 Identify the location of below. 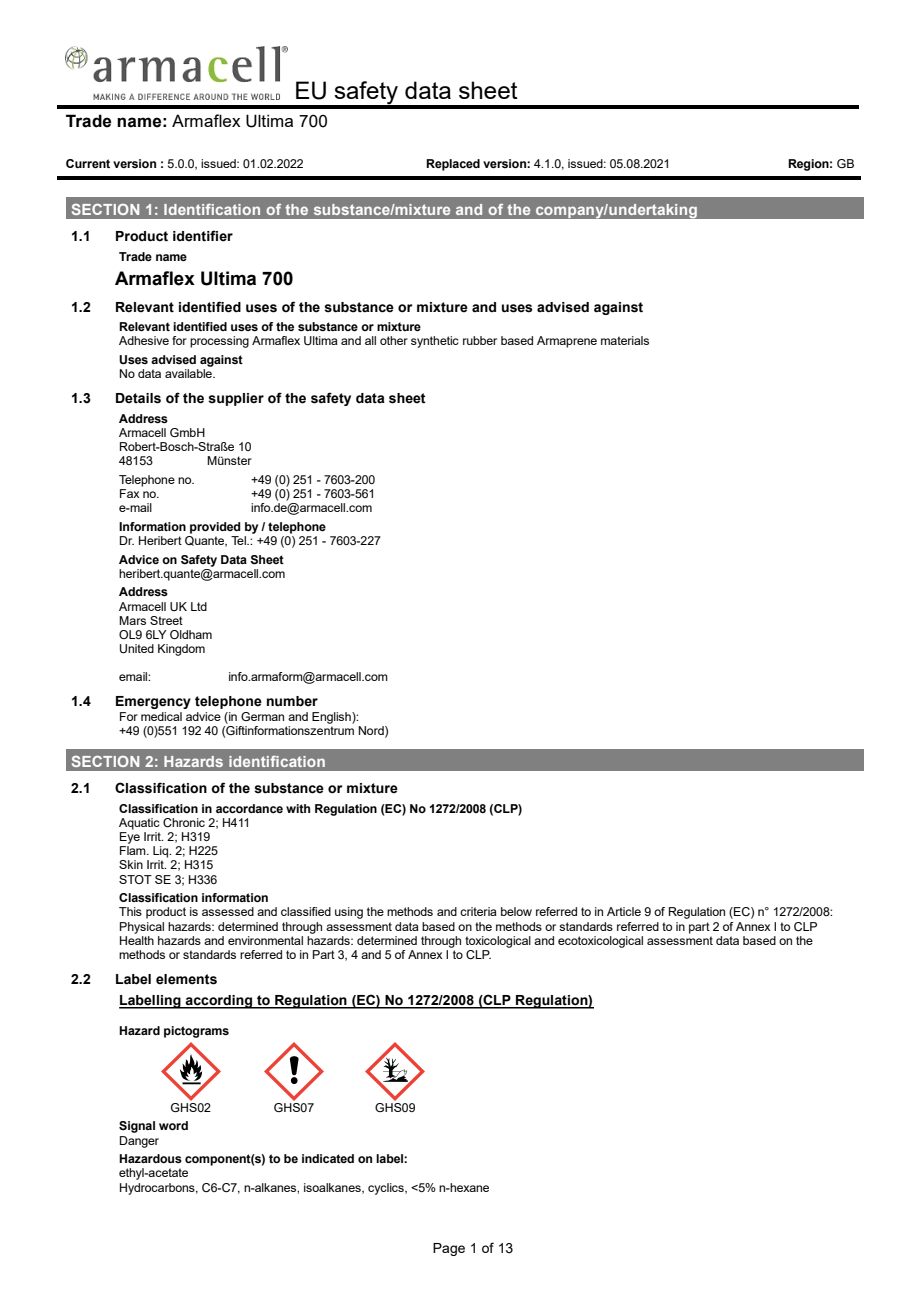
(516, 911).
